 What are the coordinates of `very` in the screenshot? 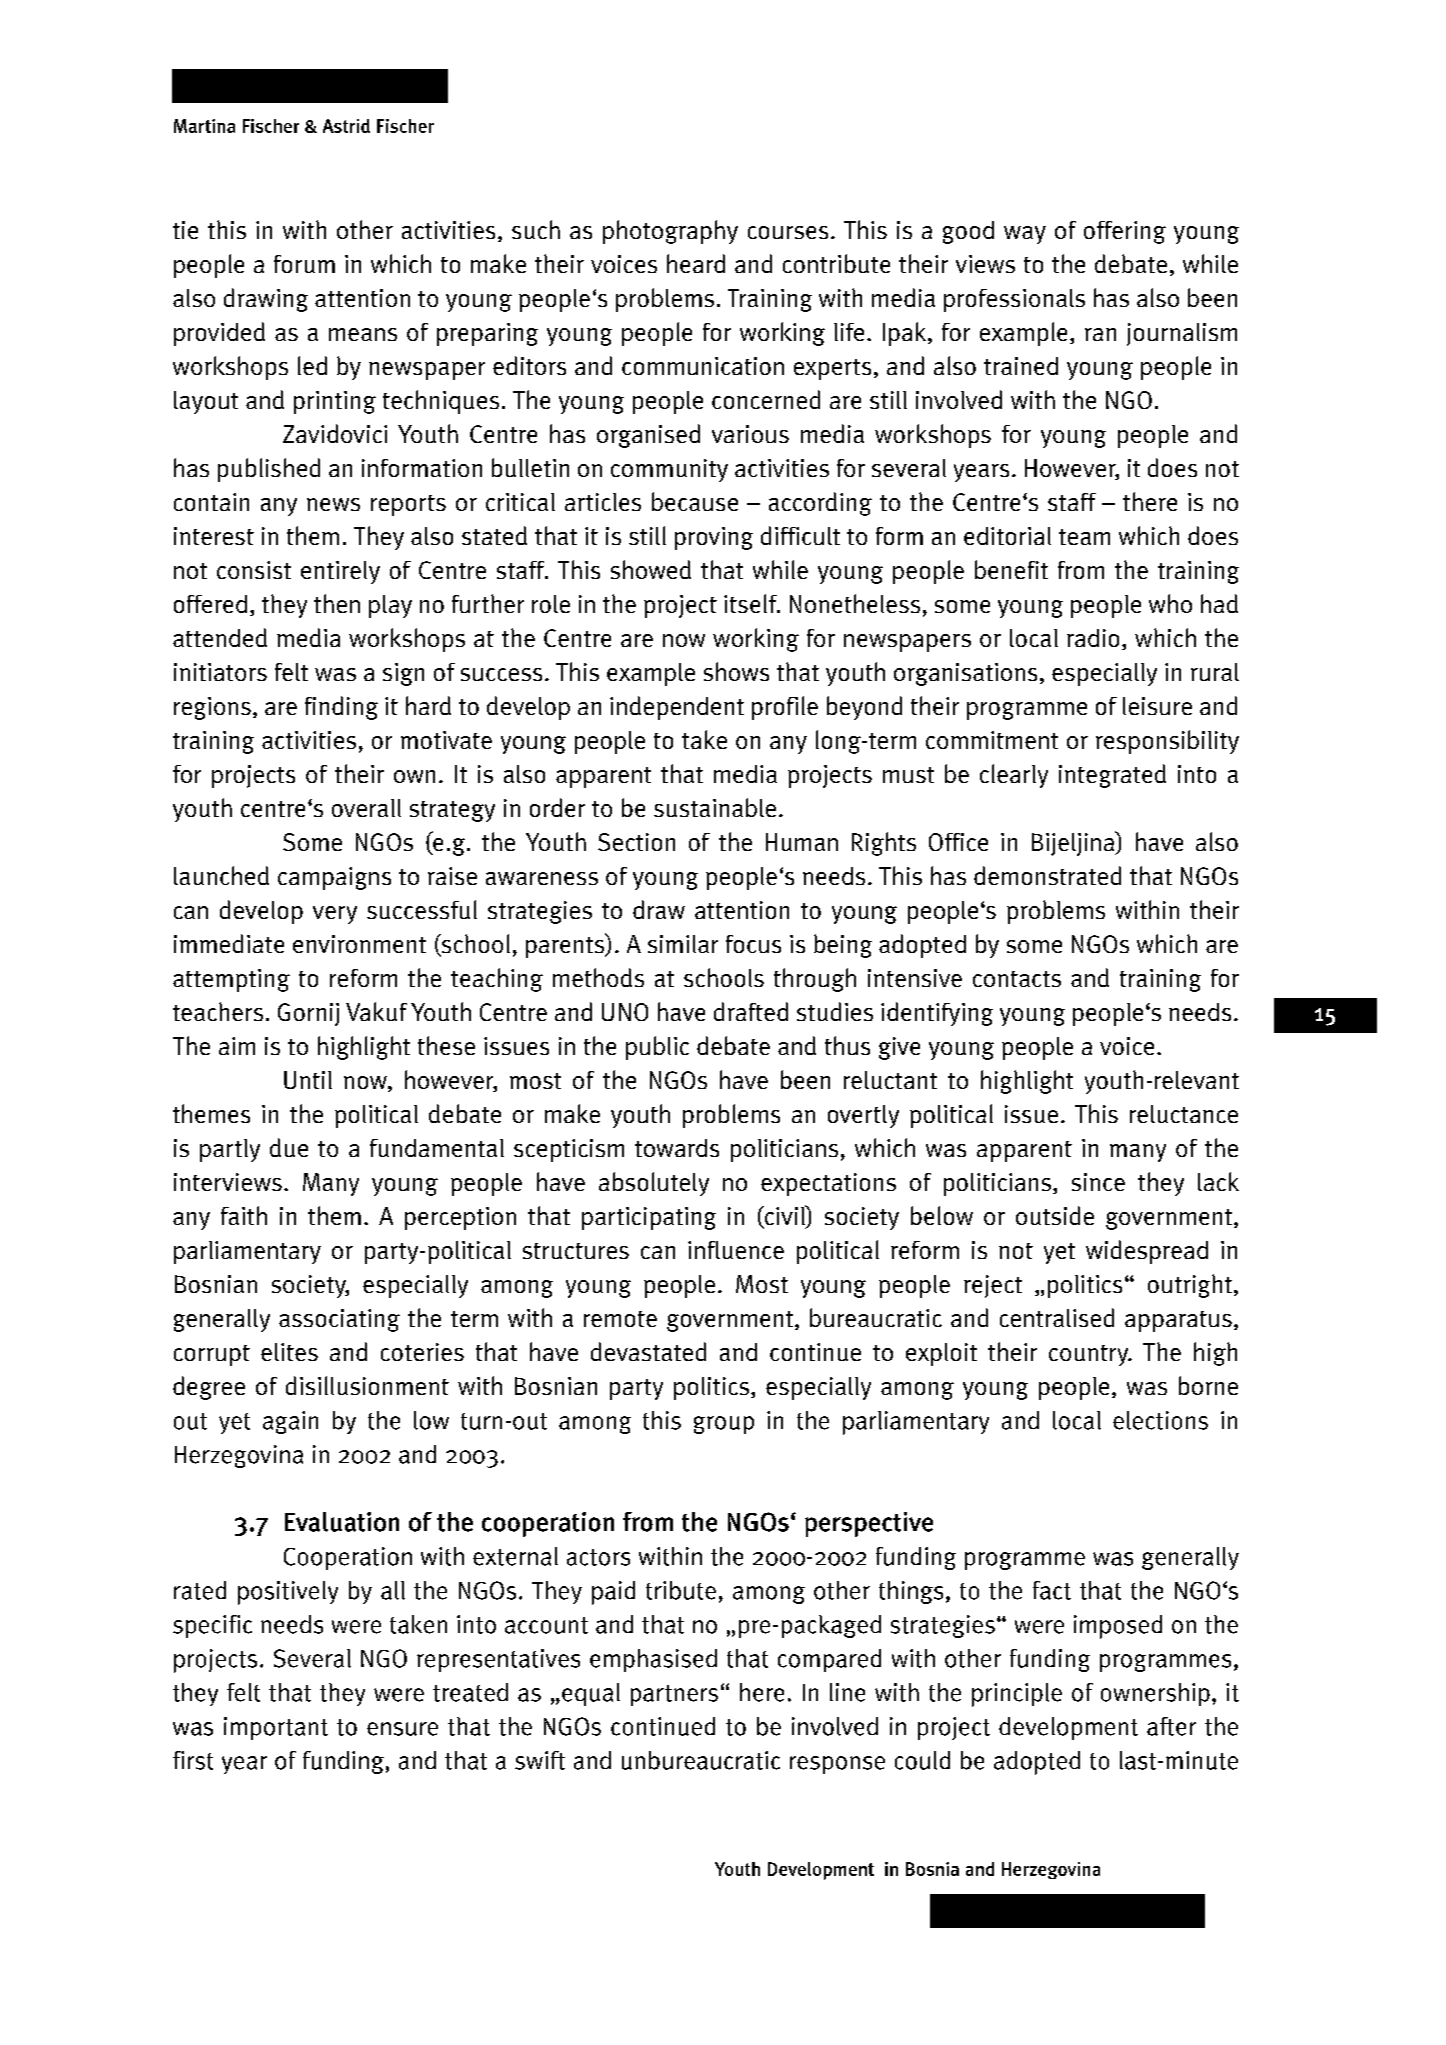 It's located at (335, 915).
